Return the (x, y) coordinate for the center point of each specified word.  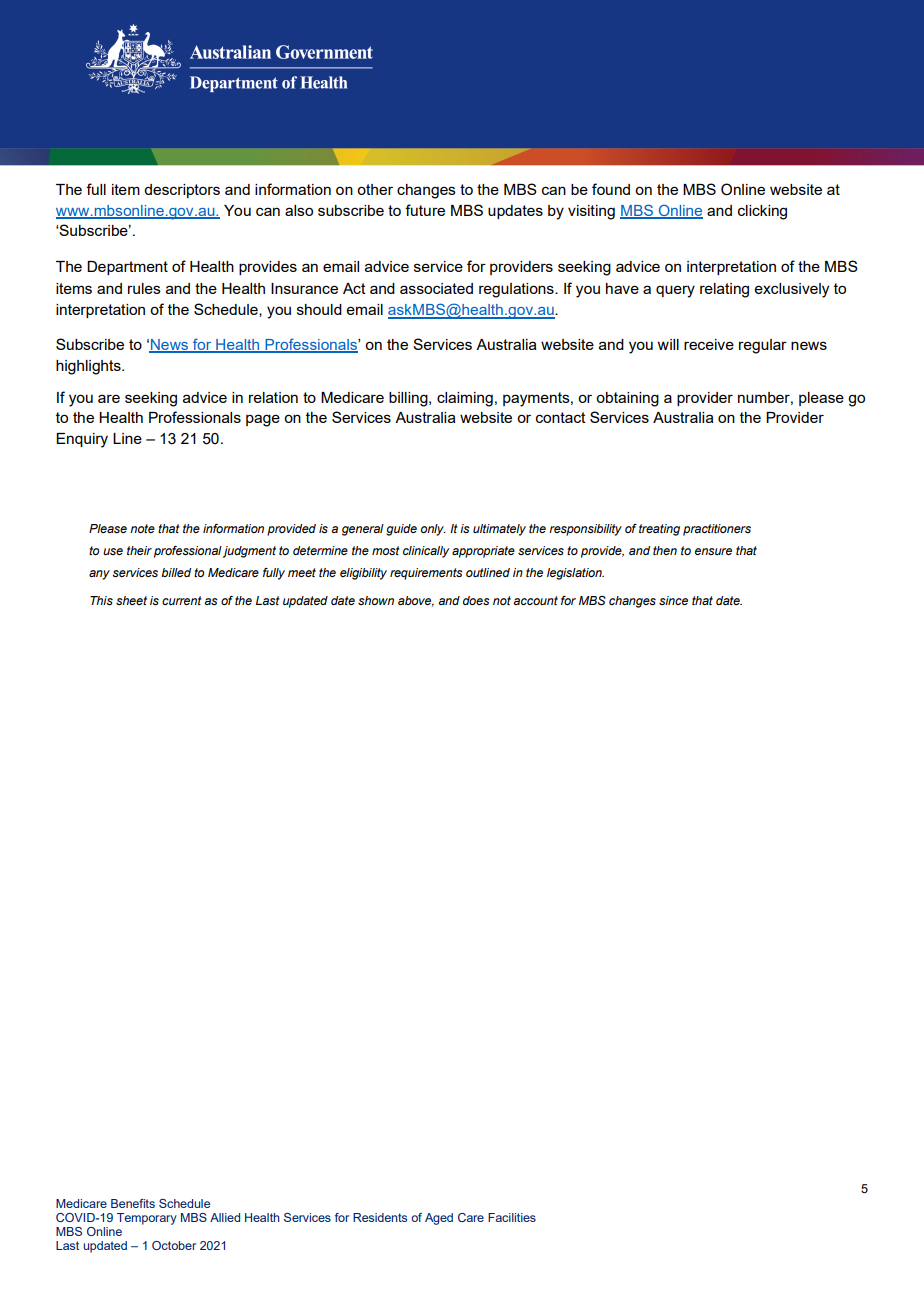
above (416, 601)
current (182, 600)
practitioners (717, 530)
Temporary (147, 1219)
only (433, 530)
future (425, 210)
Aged (439, 1219)
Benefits (133, 1203)
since (673, 600)
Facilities (512, 1217)
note (142, 528)
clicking (762, 212)
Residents (380, 1217)
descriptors (182, 191)
